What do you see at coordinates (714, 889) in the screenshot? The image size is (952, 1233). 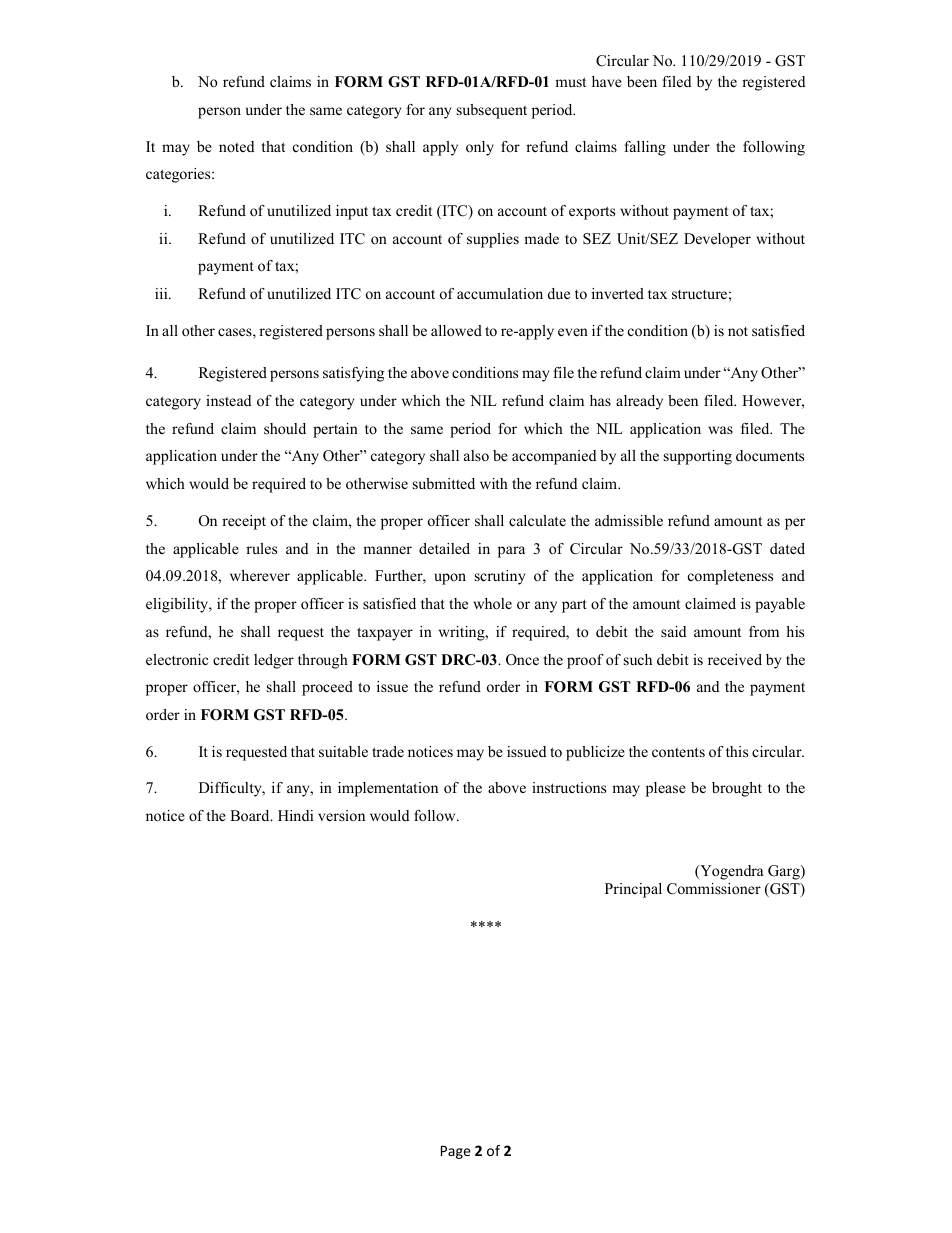 I see `Commissioner` at bounding box center [714, 889].
